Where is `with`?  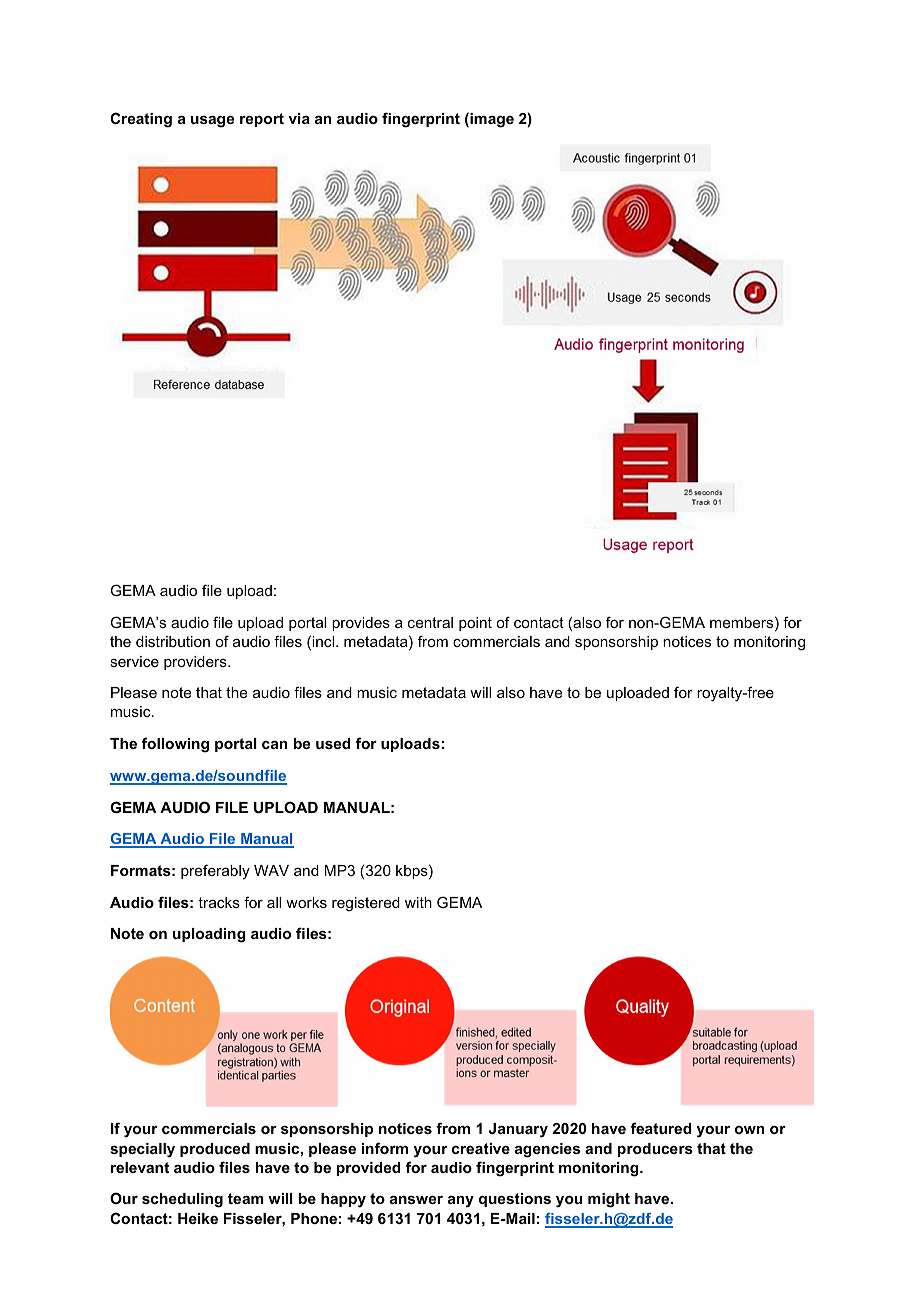 with is located at coordinates (418, 902).
